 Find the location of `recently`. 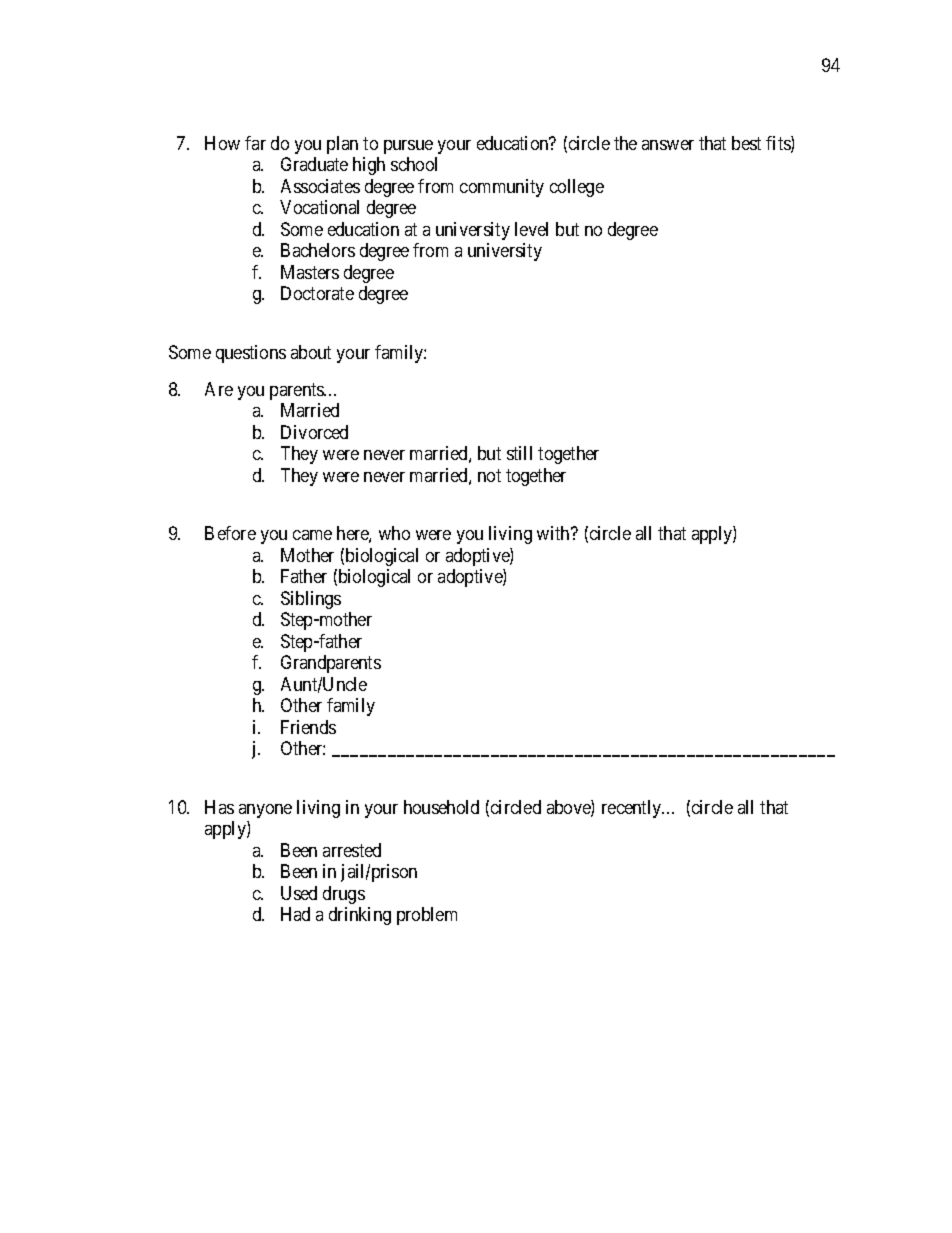

recently is located at coordinates (633, 809).
